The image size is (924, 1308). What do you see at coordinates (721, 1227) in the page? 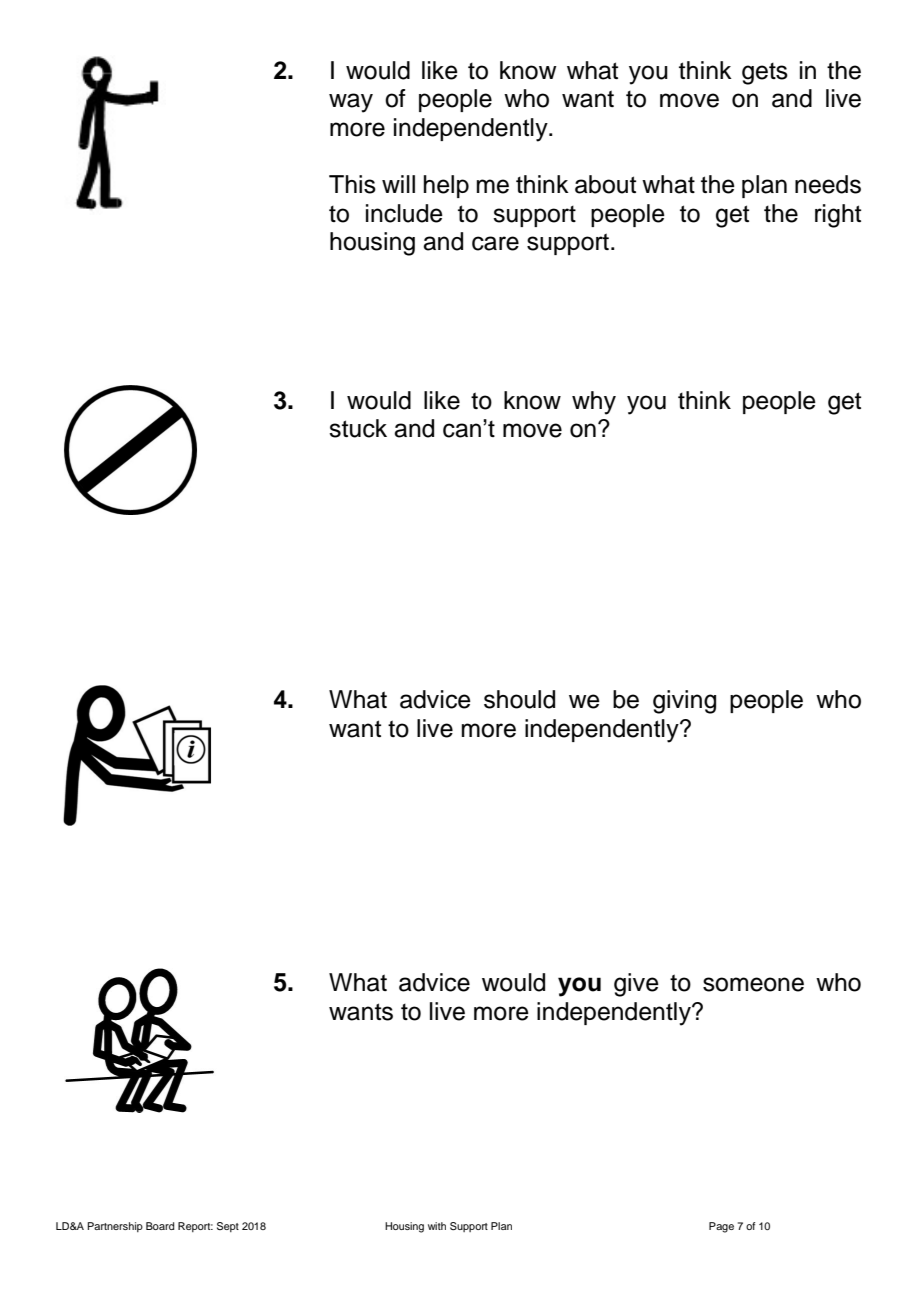
I see `Page` at bounding box center [721, 1227].
